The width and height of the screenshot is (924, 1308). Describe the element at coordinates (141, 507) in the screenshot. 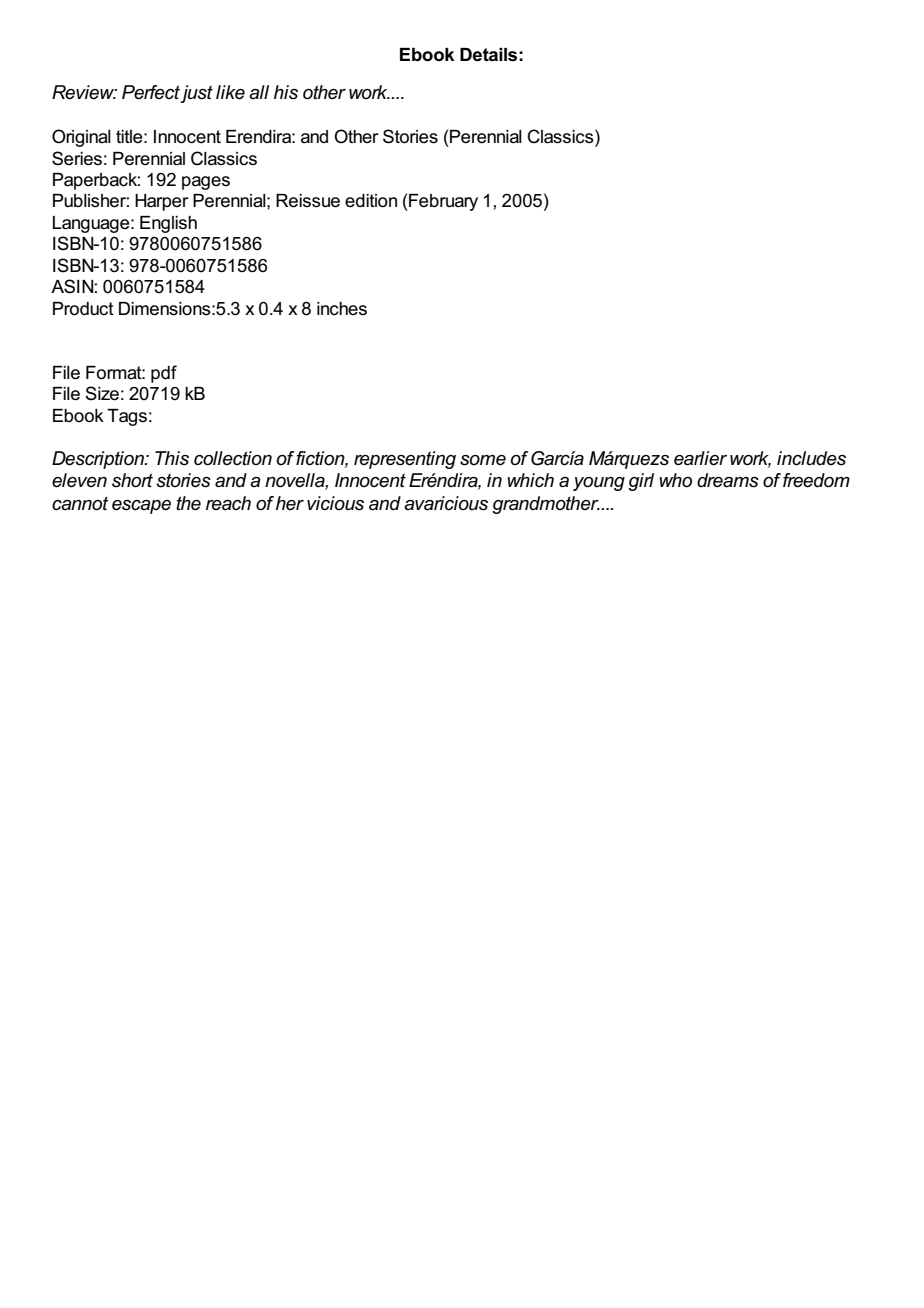

I see `escape` at that location.
